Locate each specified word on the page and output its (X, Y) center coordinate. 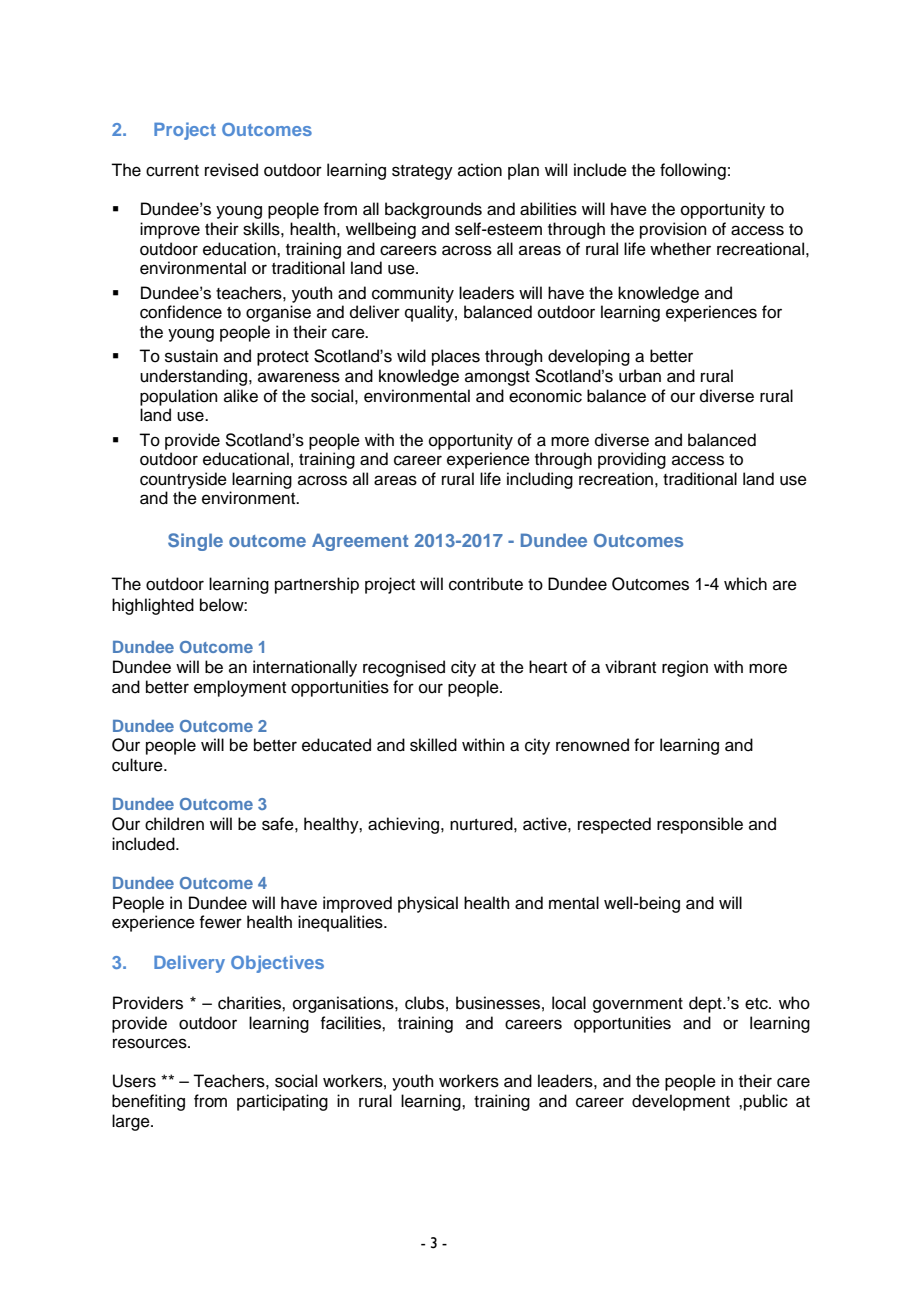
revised (231, 170)
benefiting (148, 1102)
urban (640, 376)
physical (428, 904)
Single (195, 542)
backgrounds (433, 210)
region (685, 668)
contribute (486, 584)
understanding (193, 377)
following (693, 171)
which (745, 584)
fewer (220, 922)
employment (240, 688)
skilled (433, 745)
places (456, 357)
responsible (700, 825)
